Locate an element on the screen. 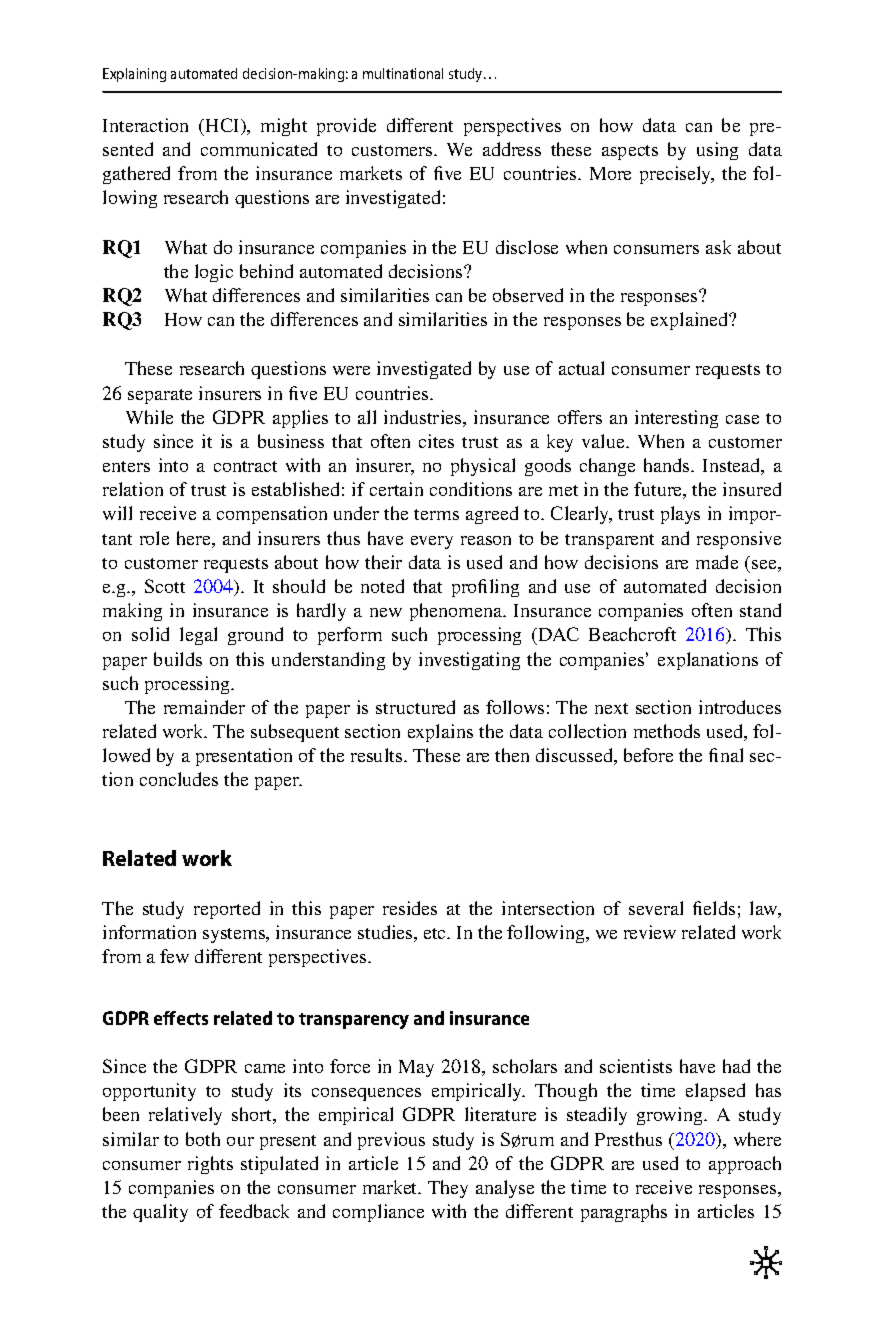  address is located at coordinates (512, 149).
